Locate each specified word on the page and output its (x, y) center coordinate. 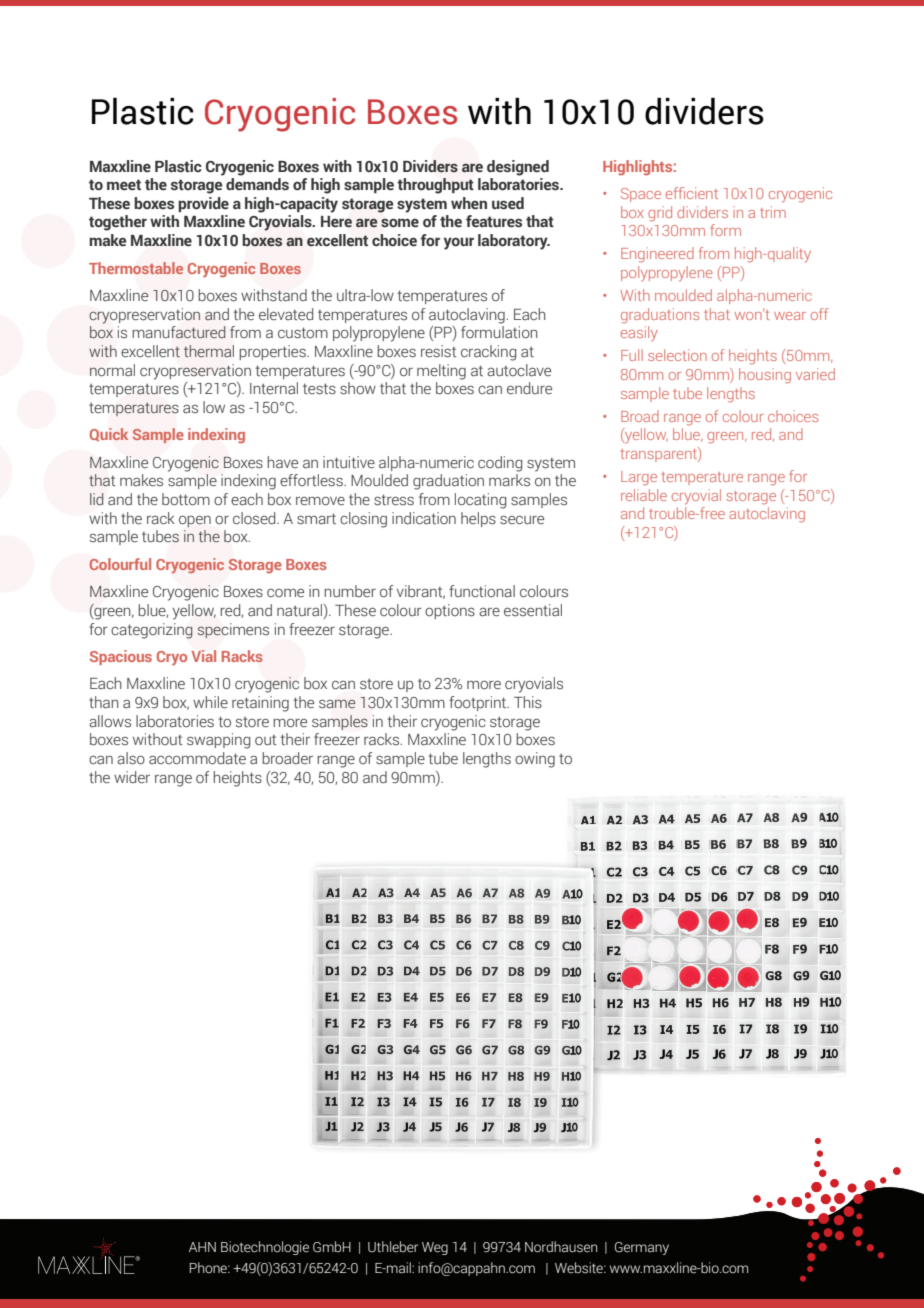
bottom (186, 499)
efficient (692, 193)
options (450, 611)
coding (500, 464)
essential (533, 610)
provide (203, 204)
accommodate (197, 758)
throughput (435, 186)
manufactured (179, 332)
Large (639, 478)
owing (535, 760)
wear (790, 316)
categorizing (152, 631)
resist (439, 351)
